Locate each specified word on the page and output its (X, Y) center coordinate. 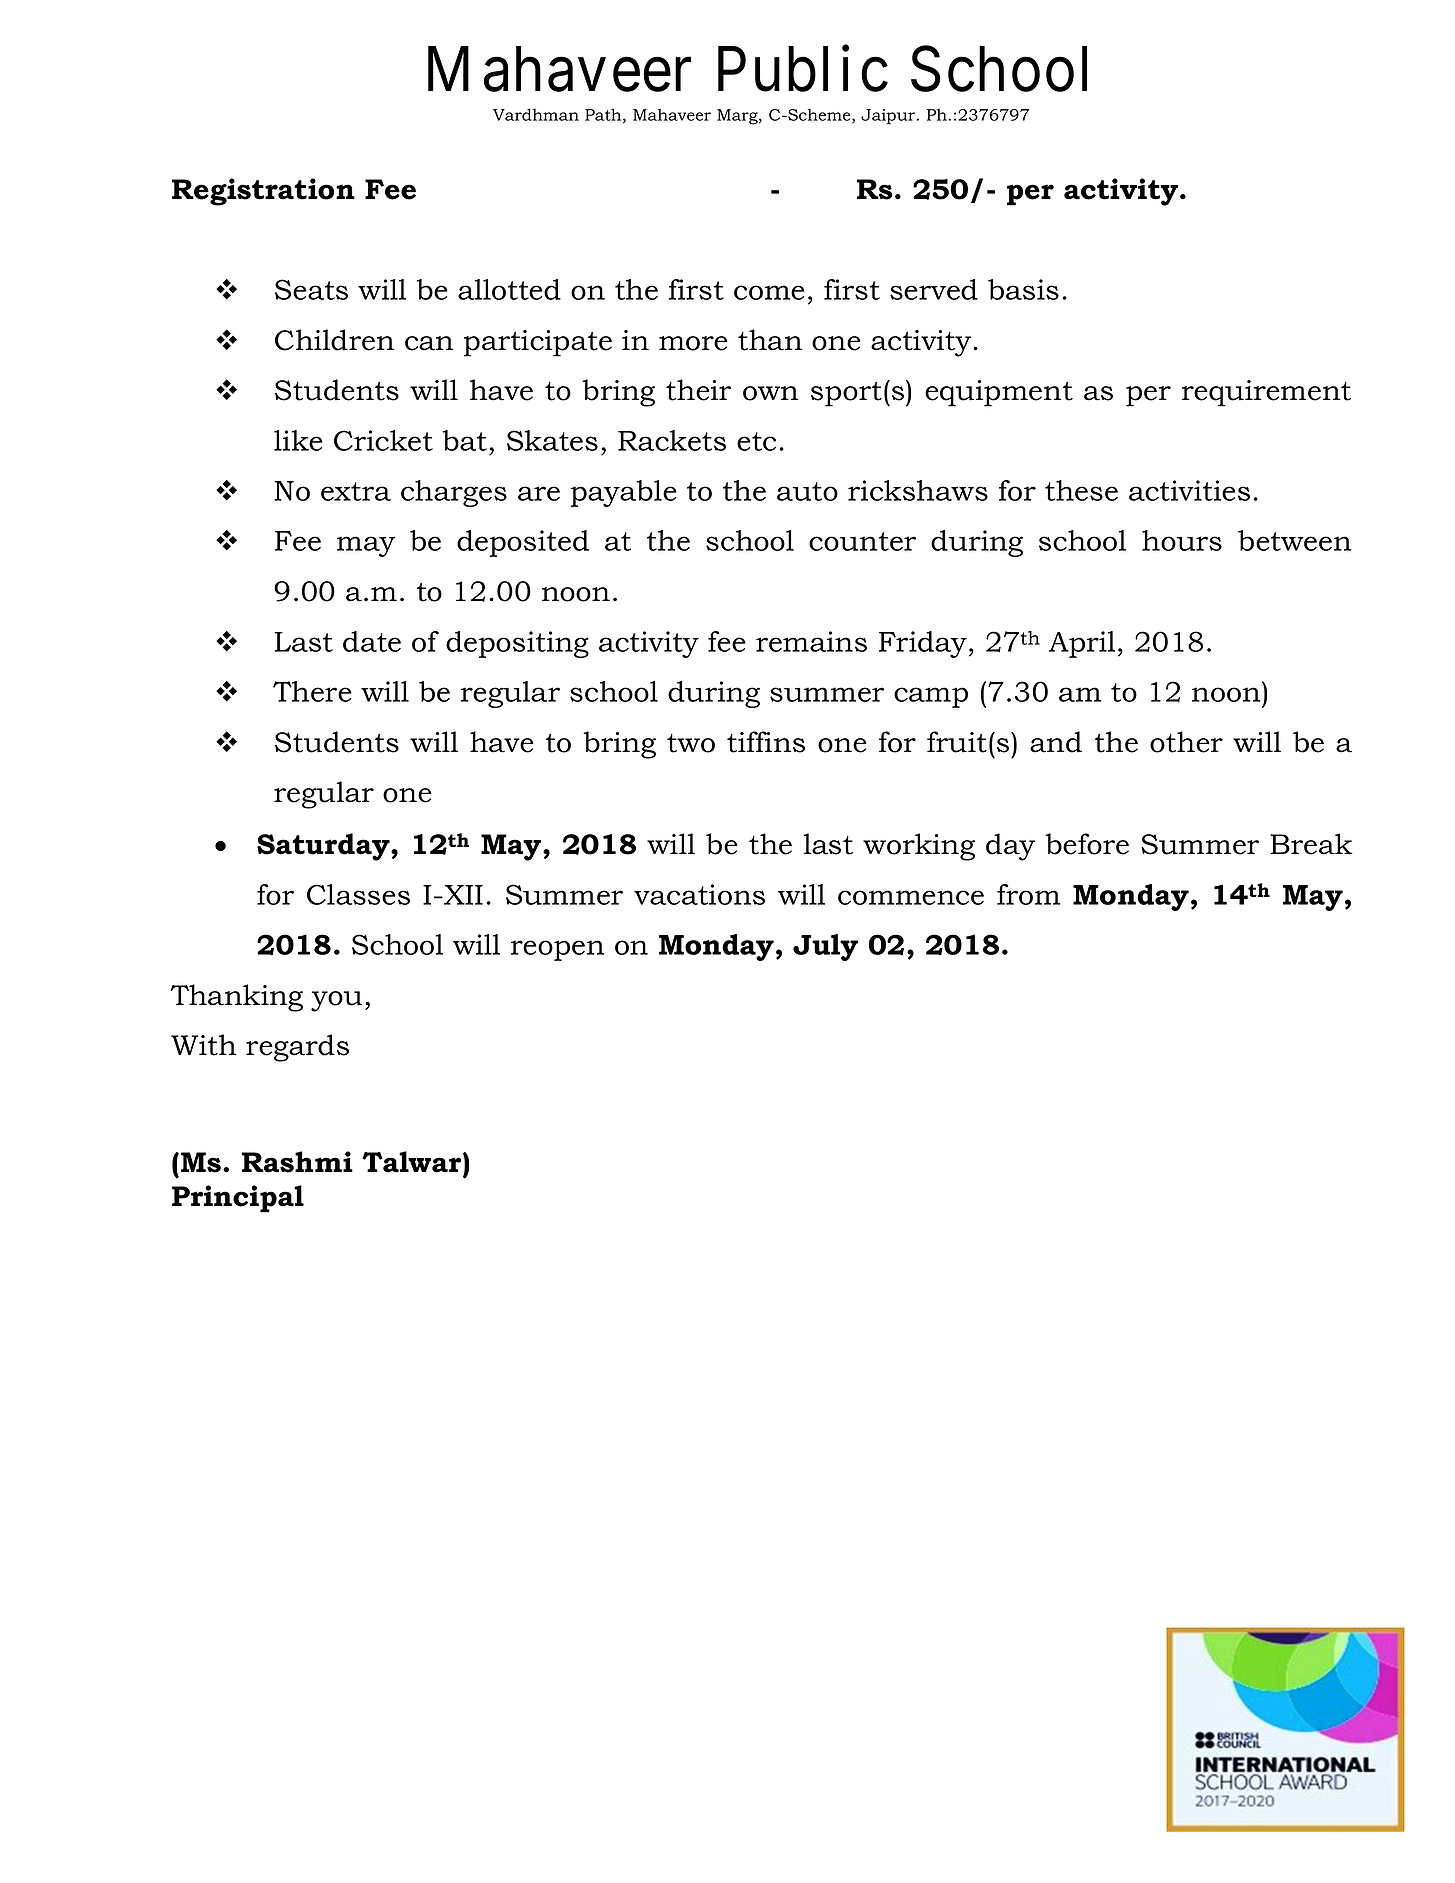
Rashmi (297, 1162)
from (1028, 894)
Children (334, 340)
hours (1182, 540)
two (691, 743)
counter (862, 541)
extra (356, 491)
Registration (263, 192)
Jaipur (889, 117)
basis (1023, 289)
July (825, 947)
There (312, 691)
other (1186, 742)
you (336, 1001)
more (693, 343)
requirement (1266, 393)
